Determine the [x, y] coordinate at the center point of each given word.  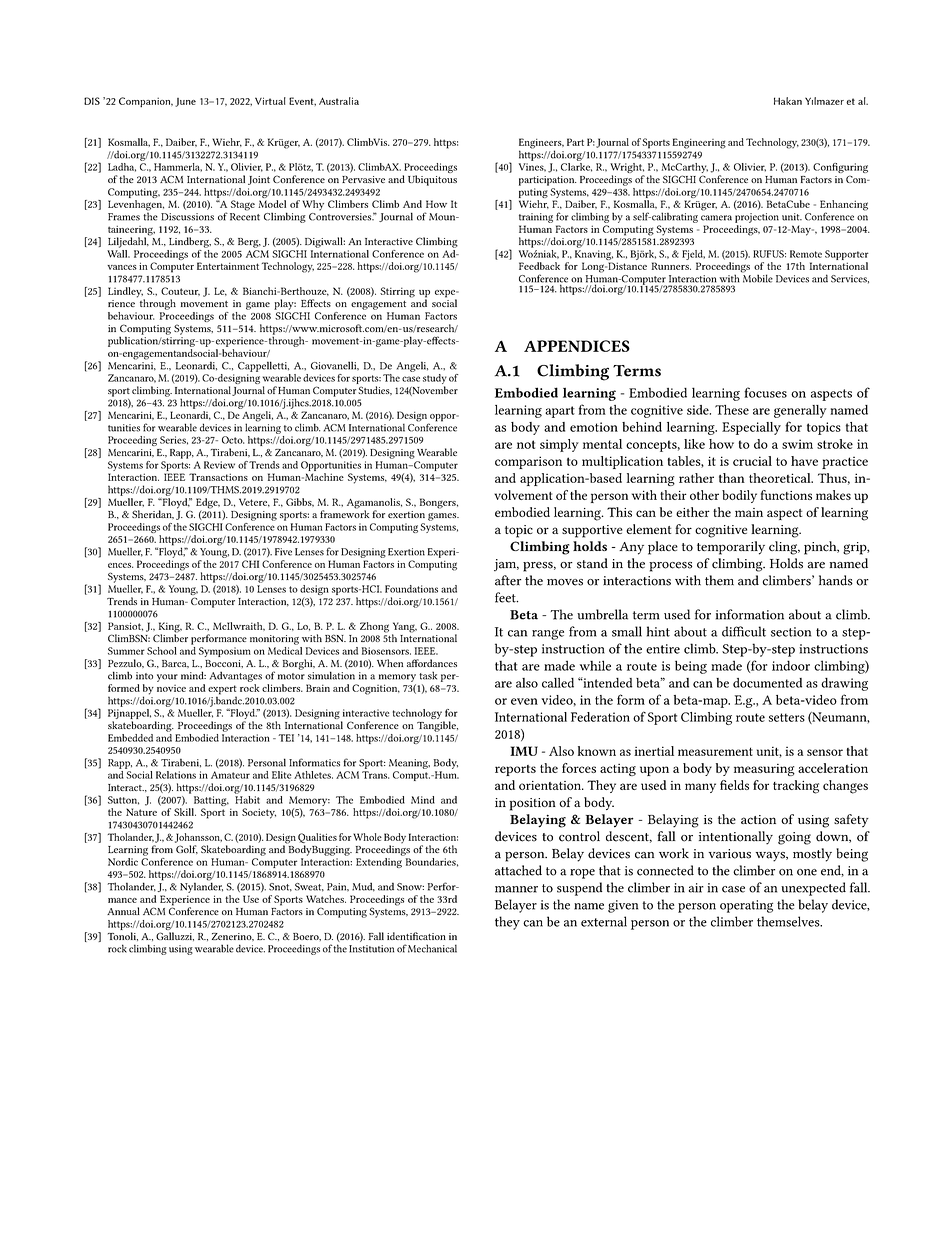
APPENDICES [577, 346]
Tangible [437, 726]
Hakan [788, 101]
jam [506, 565]
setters [787, 717]
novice [171, 688]
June [185, 102]
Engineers [541, 144]
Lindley [126, 293]
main [749, 512]
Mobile [757, 277]
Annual [123, 911]
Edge [208, 504]
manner [516, 889]
